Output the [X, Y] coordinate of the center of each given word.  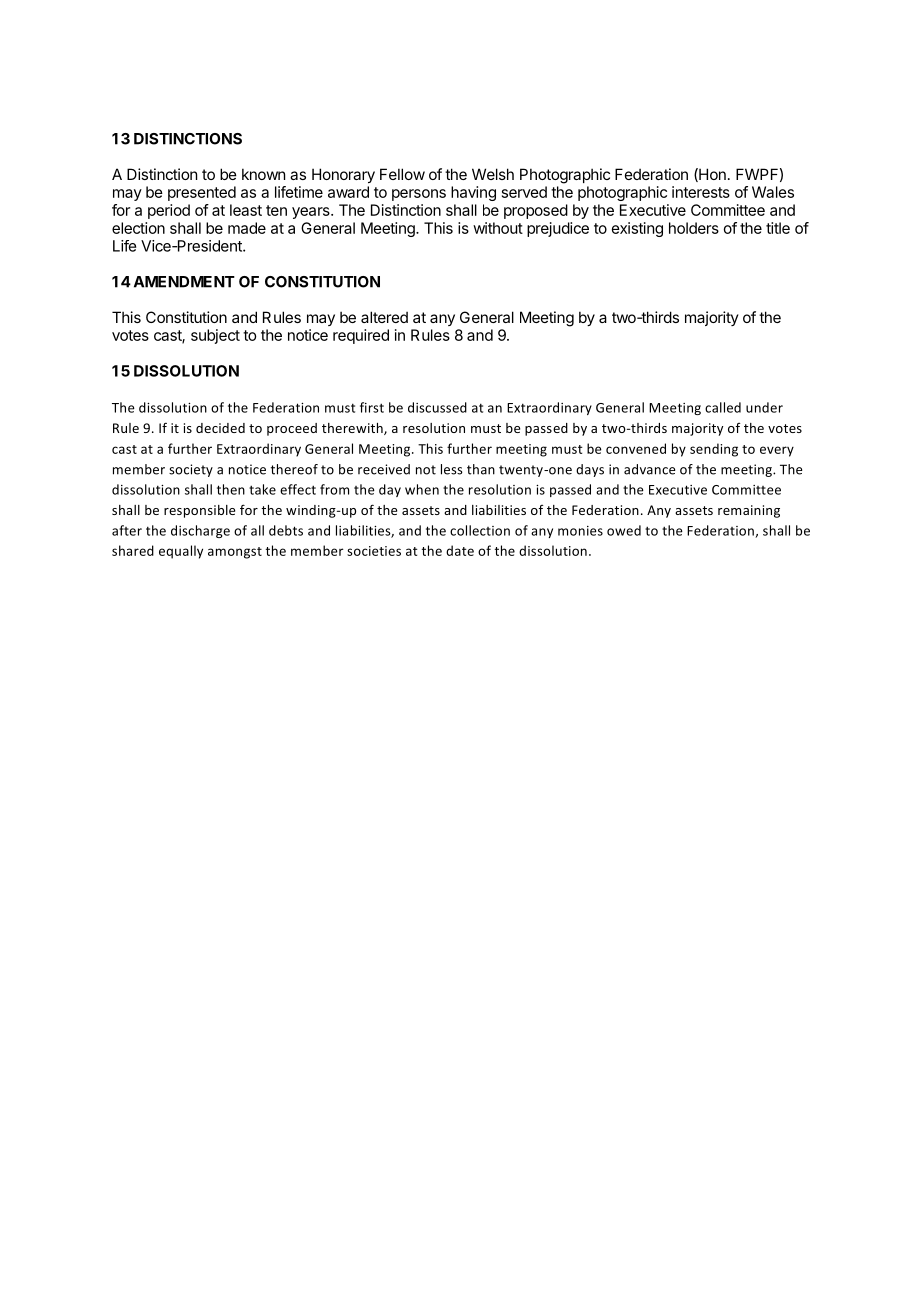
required [361, 336]
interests [701, 192]
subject [215, 336]
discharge [200, 531]
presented [202, 193]
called [723, 407]
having [473, 193]
